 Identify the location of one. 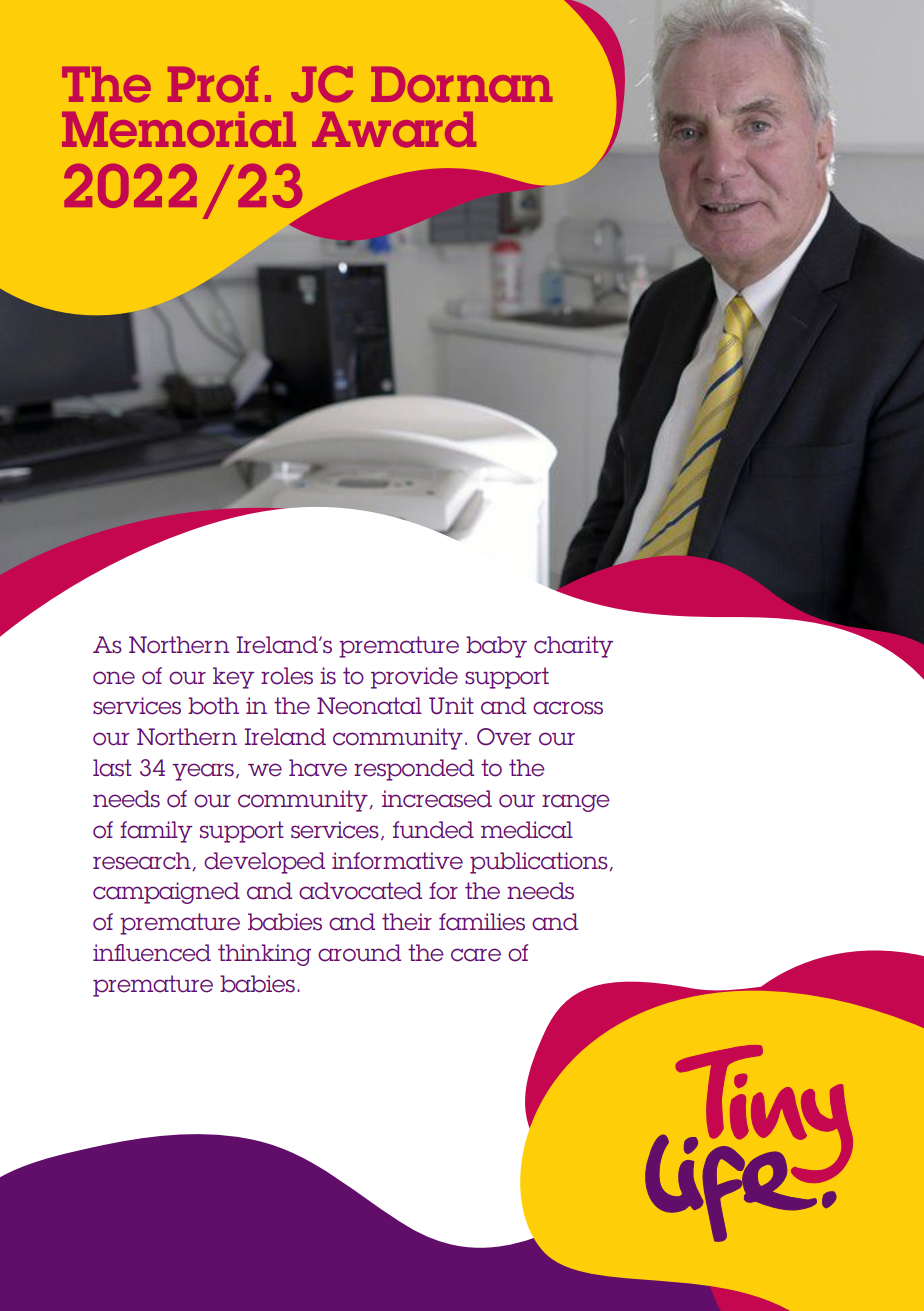
(114, 678).
